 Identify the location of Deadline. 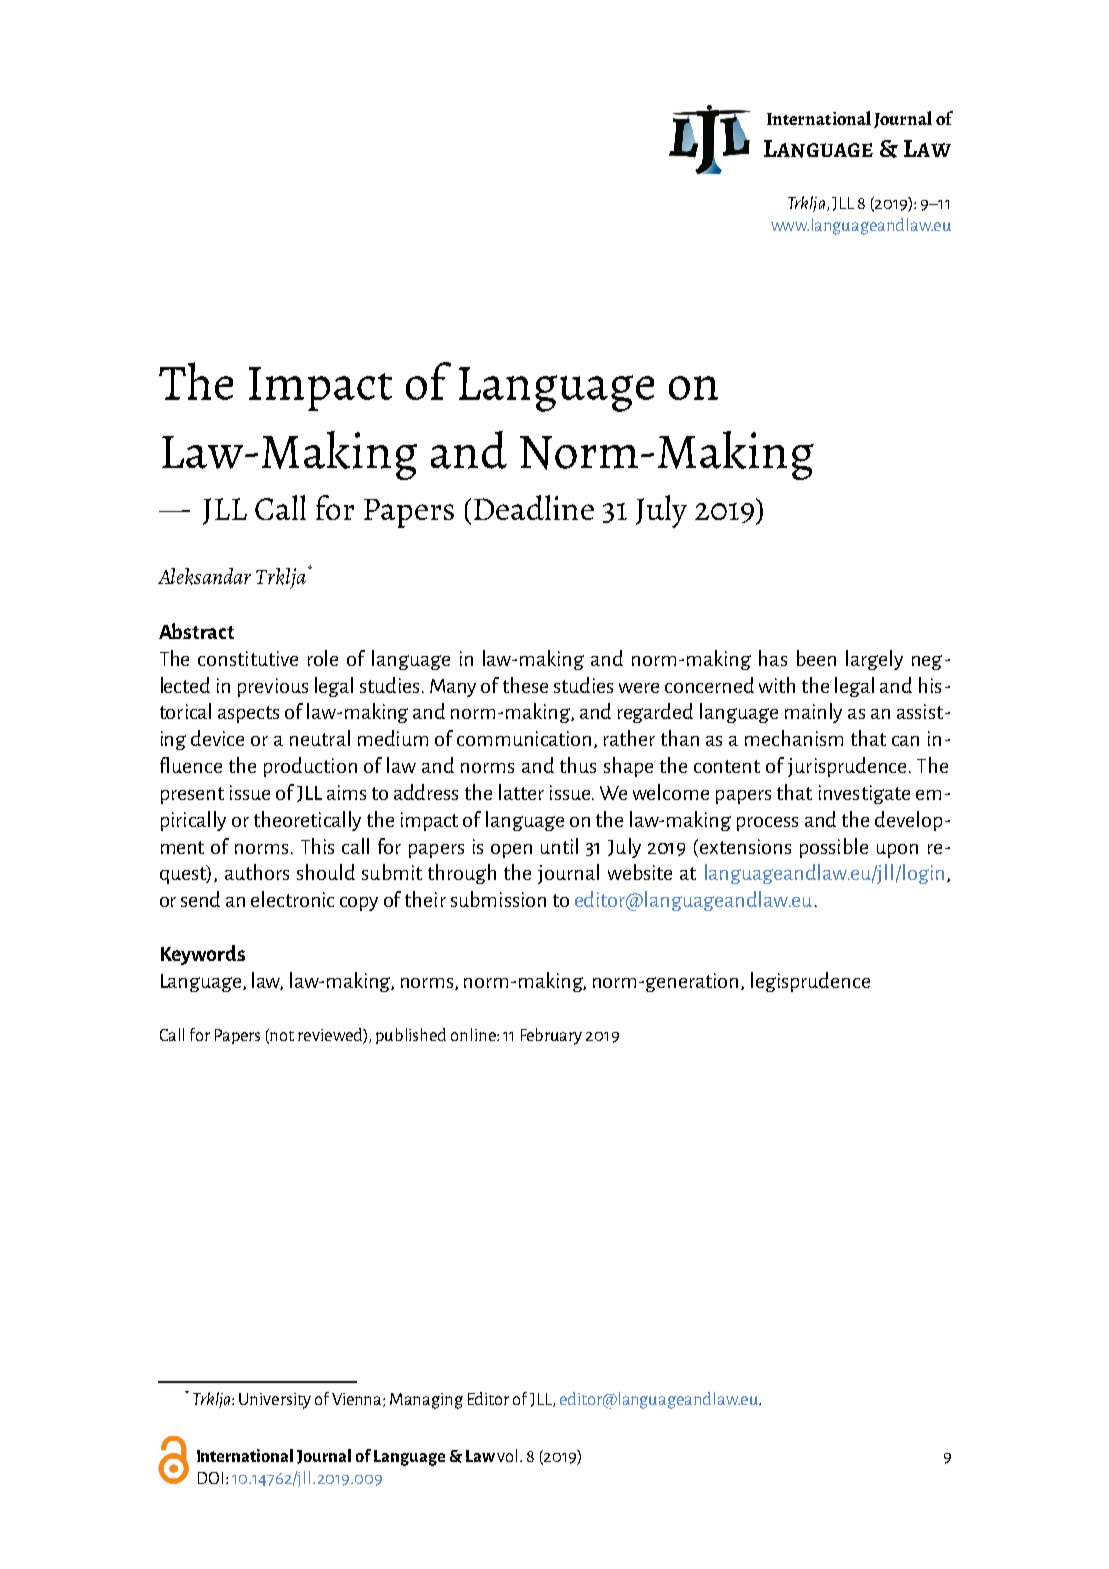
(534, 507).
